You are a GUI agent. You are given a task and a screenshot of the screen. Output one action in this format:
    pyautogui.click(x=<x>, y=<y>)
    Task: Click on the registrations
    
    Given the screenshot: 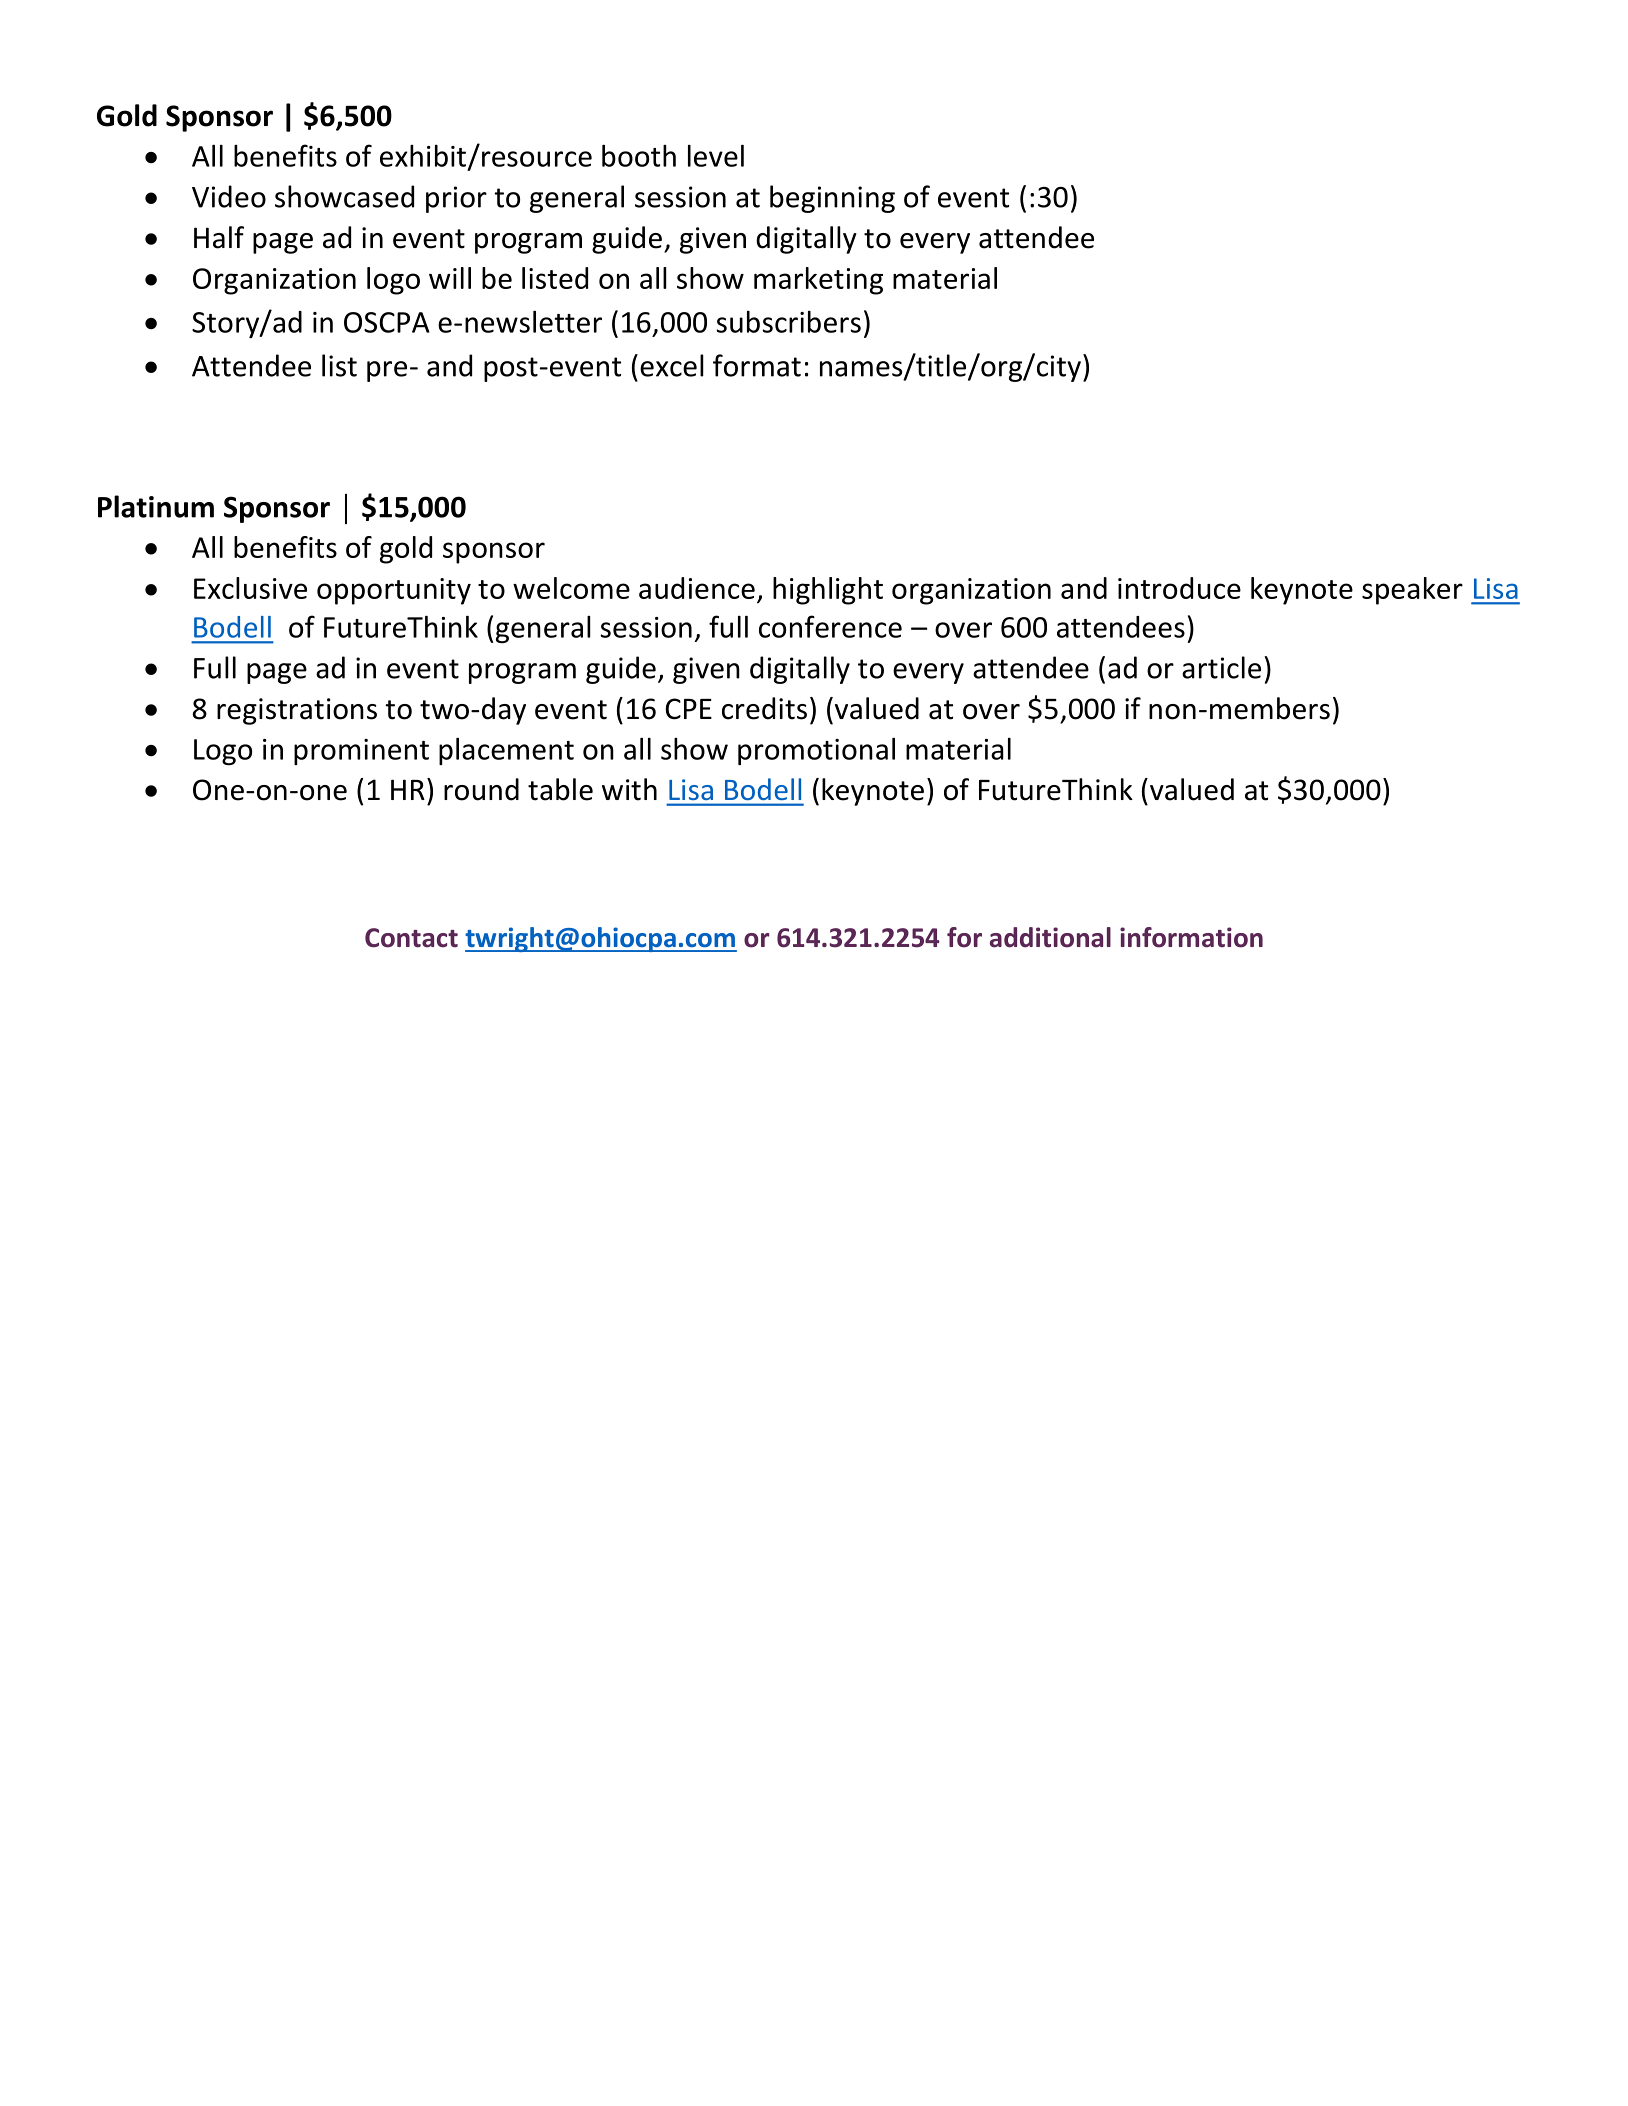 What is the action you would take?
    pyautogui.click(x=297, y=711)
